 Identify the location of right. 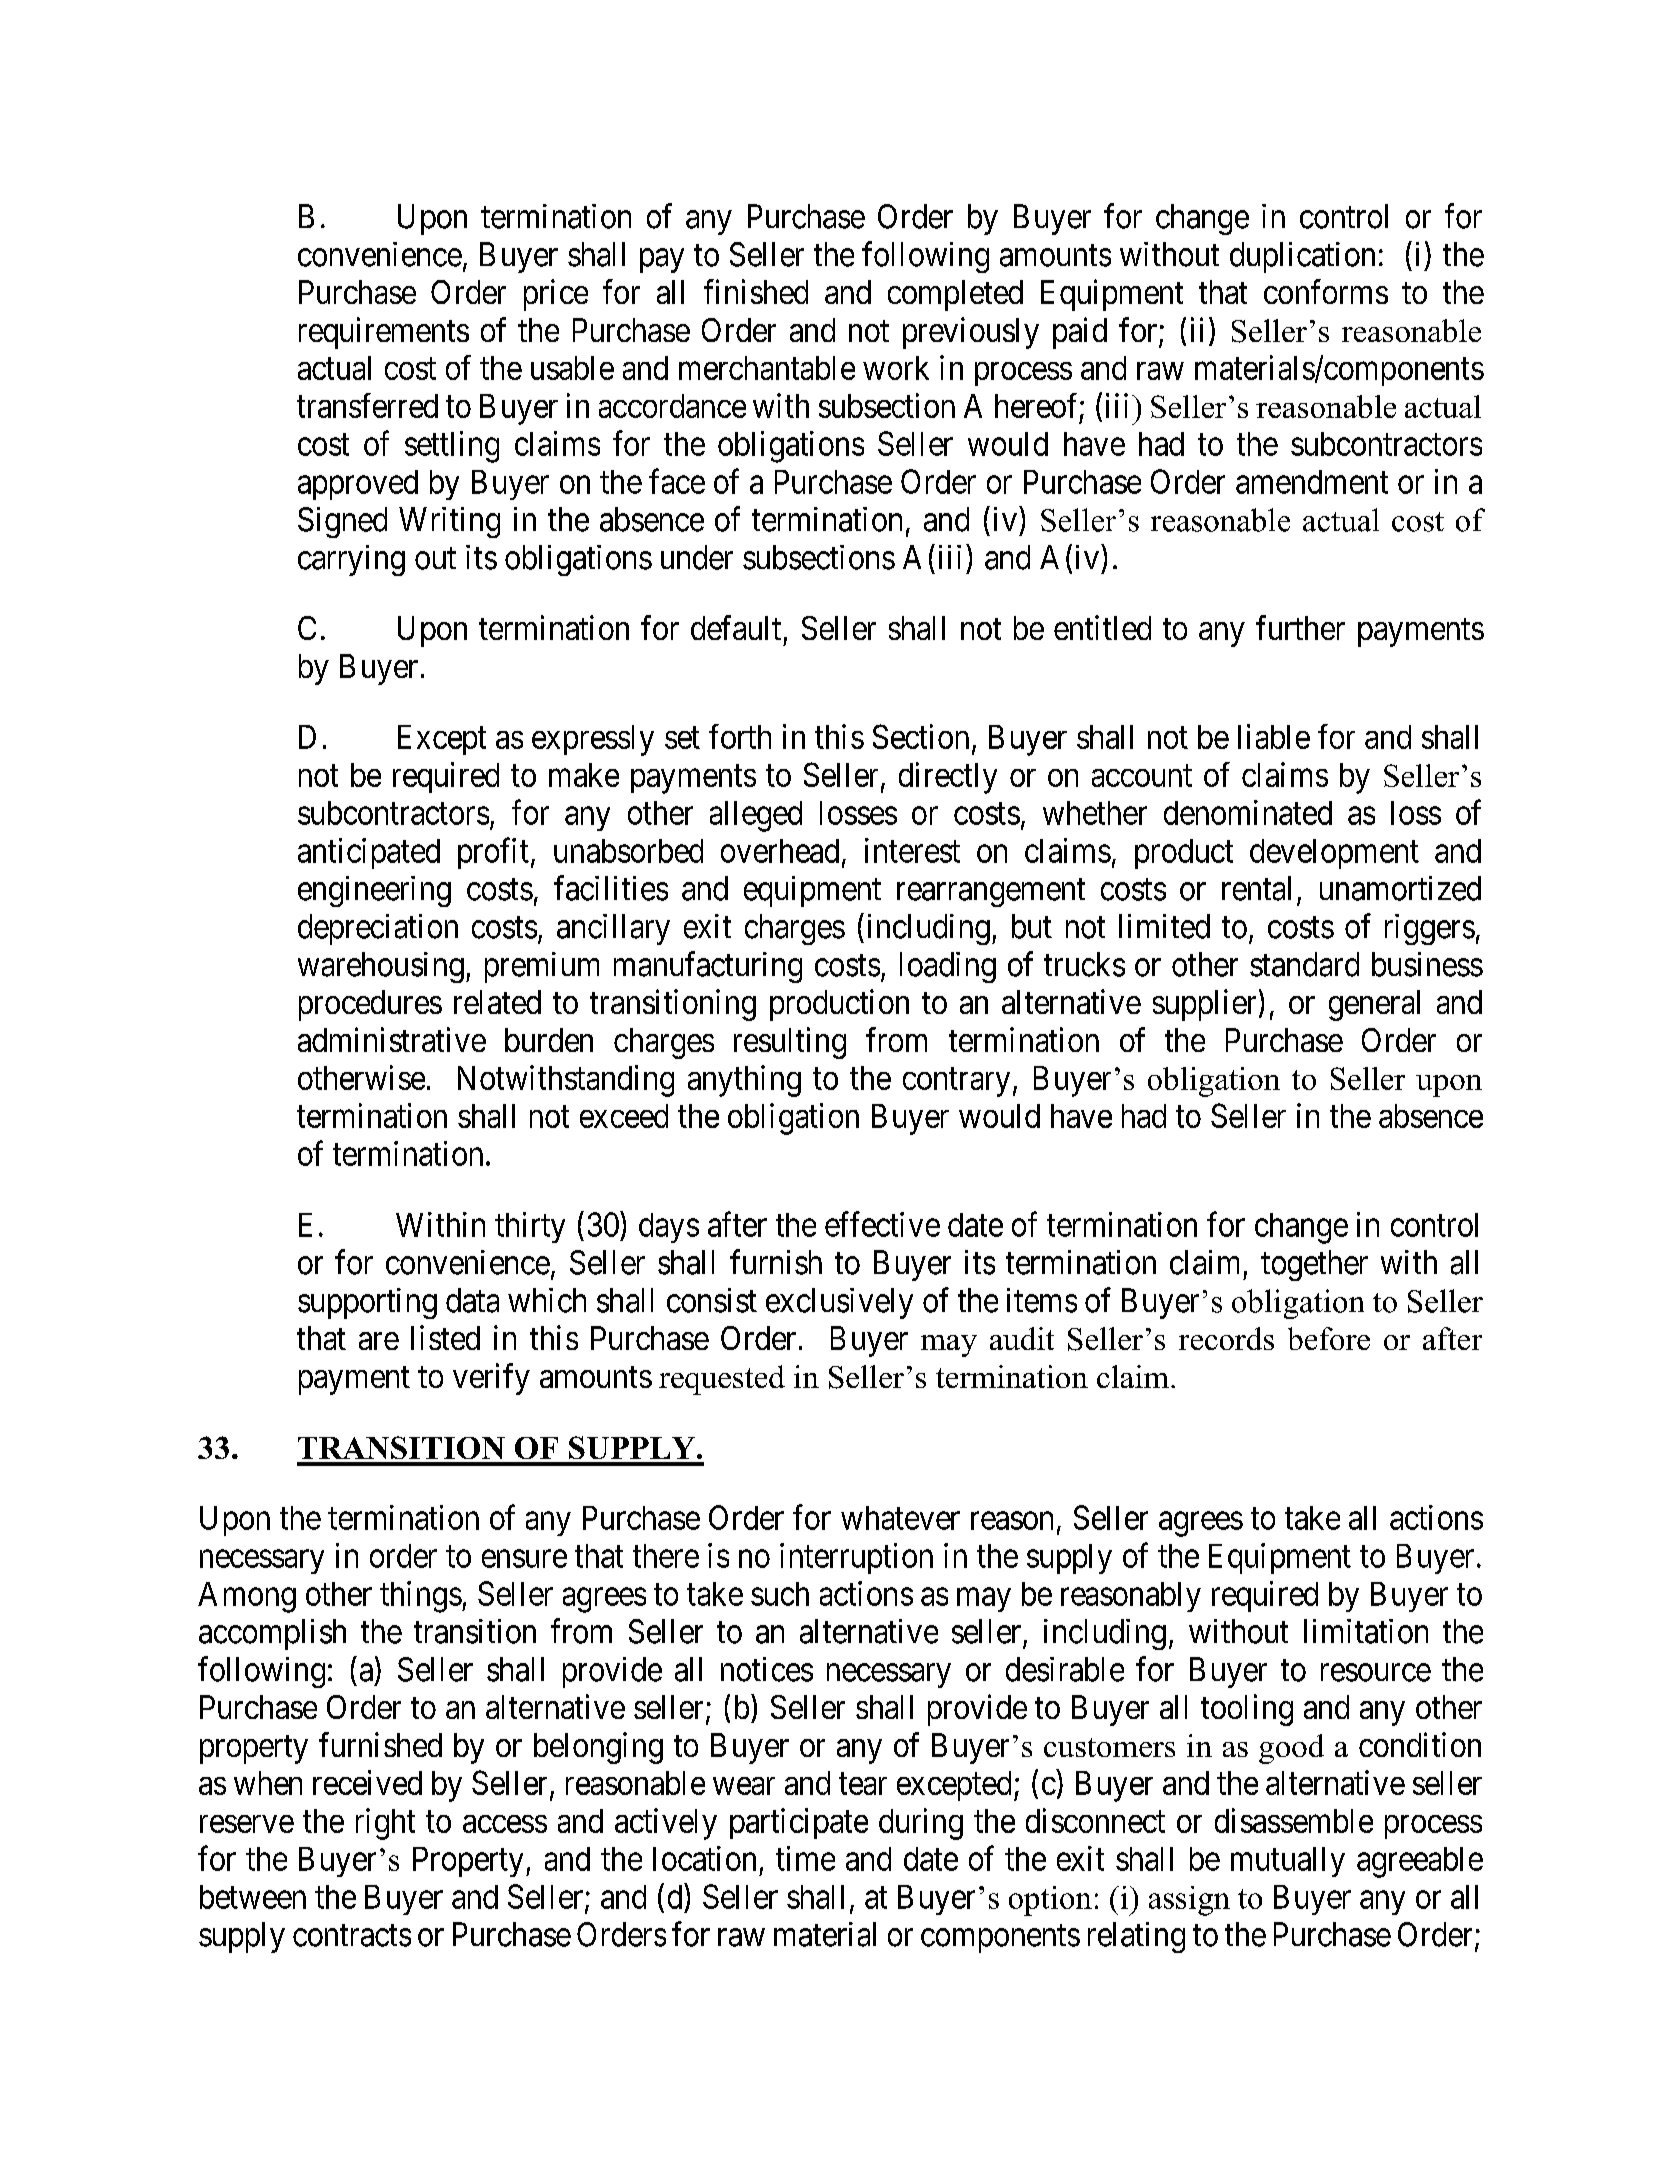
(385, 1824).
